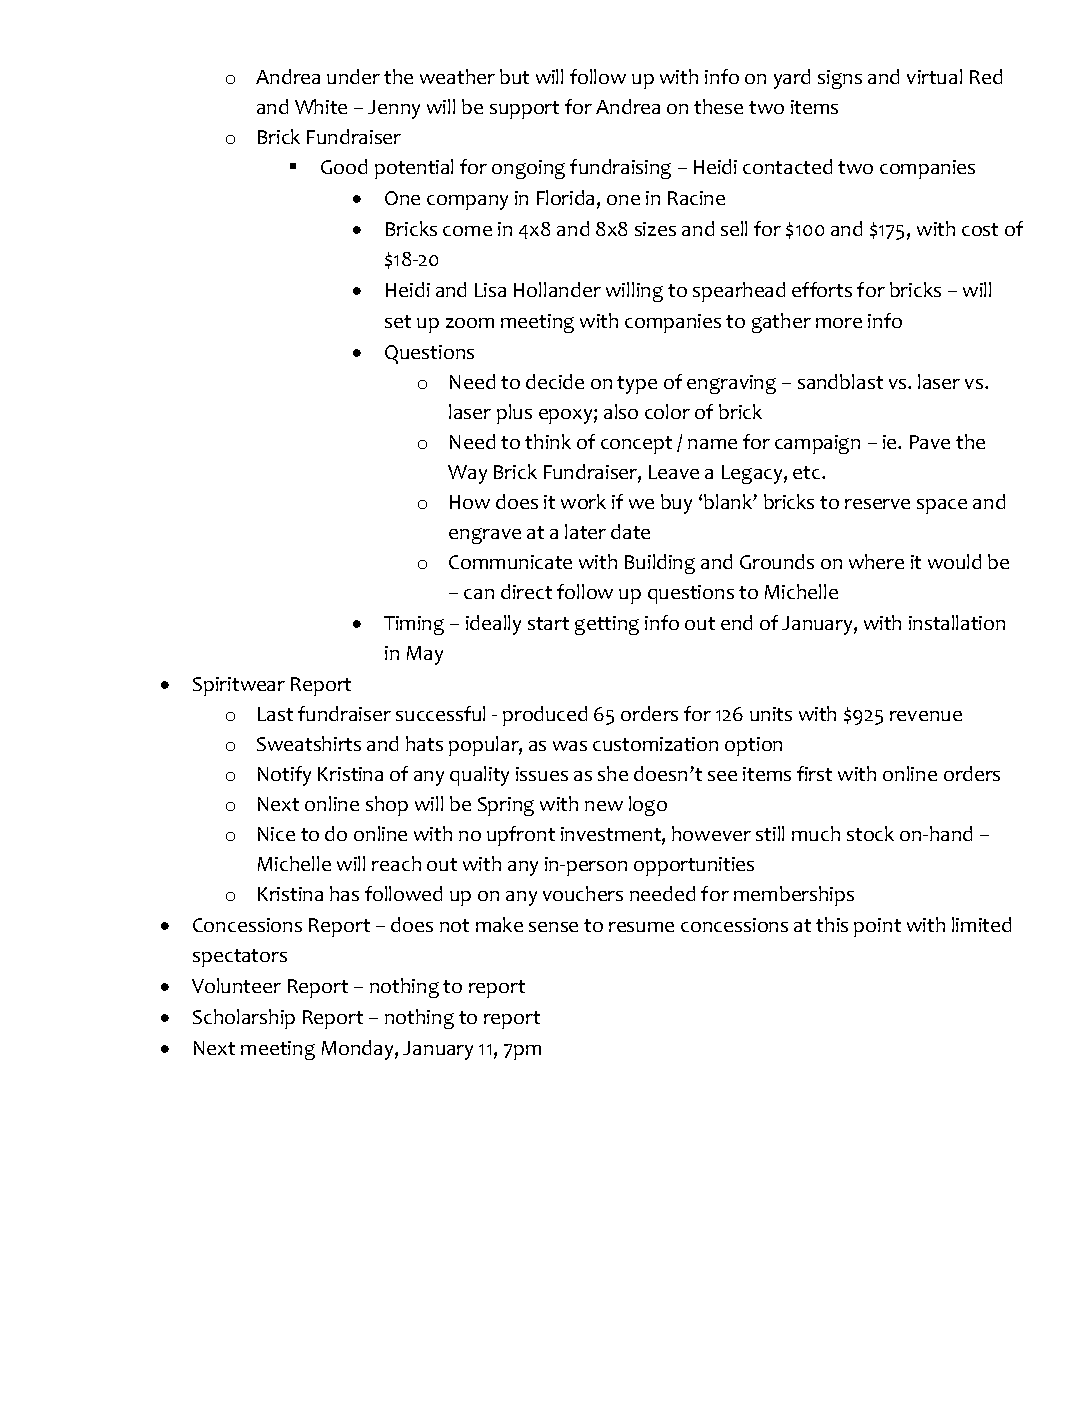  I want to click on White, so click(321, 106).
